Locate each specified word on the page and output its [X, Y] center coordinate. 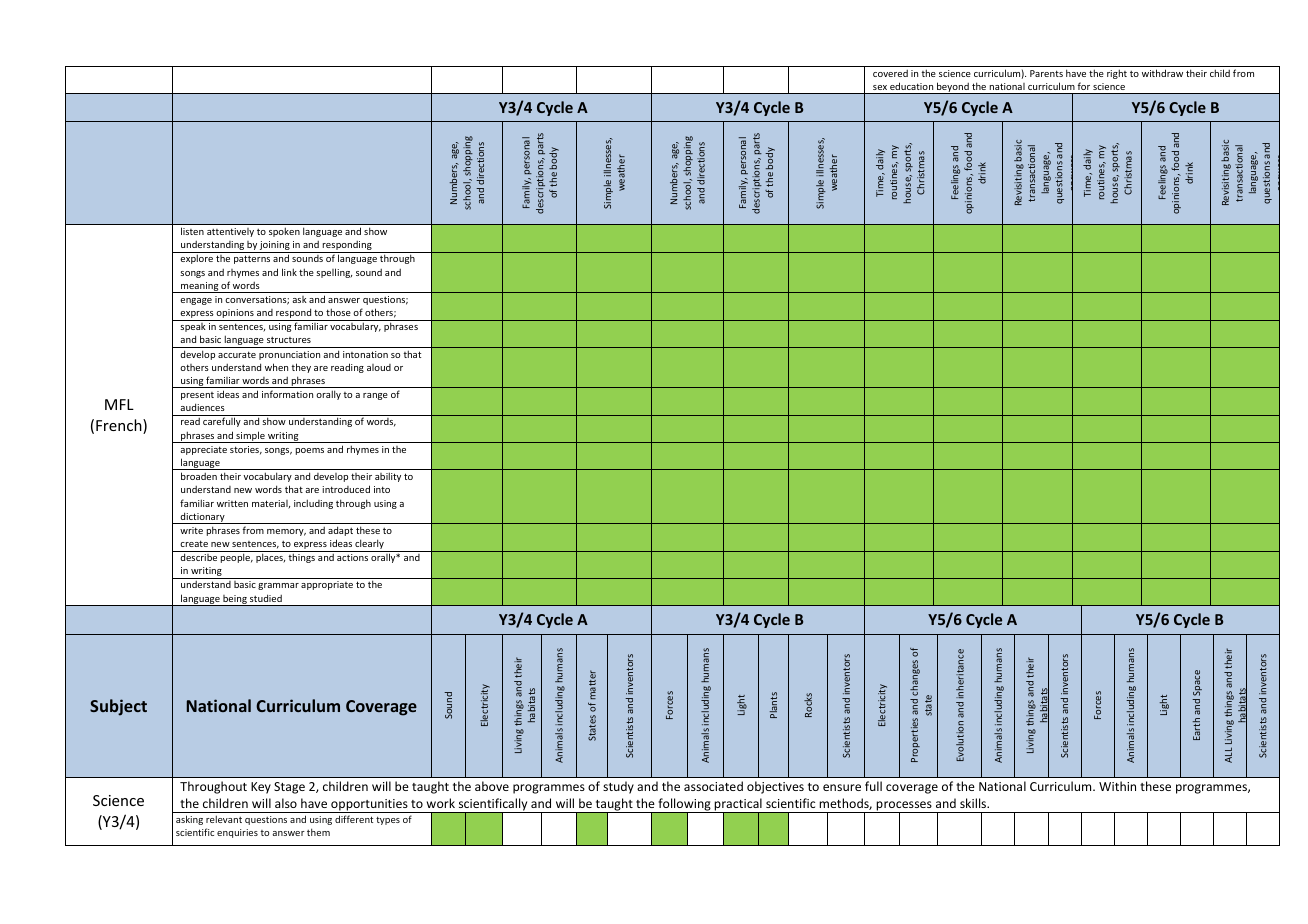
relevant [224, 819]
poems [310, 451]
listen [192, 231]
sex [880, 87]
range [375, 396]
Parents [1046, 73]
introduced [346, 489]
